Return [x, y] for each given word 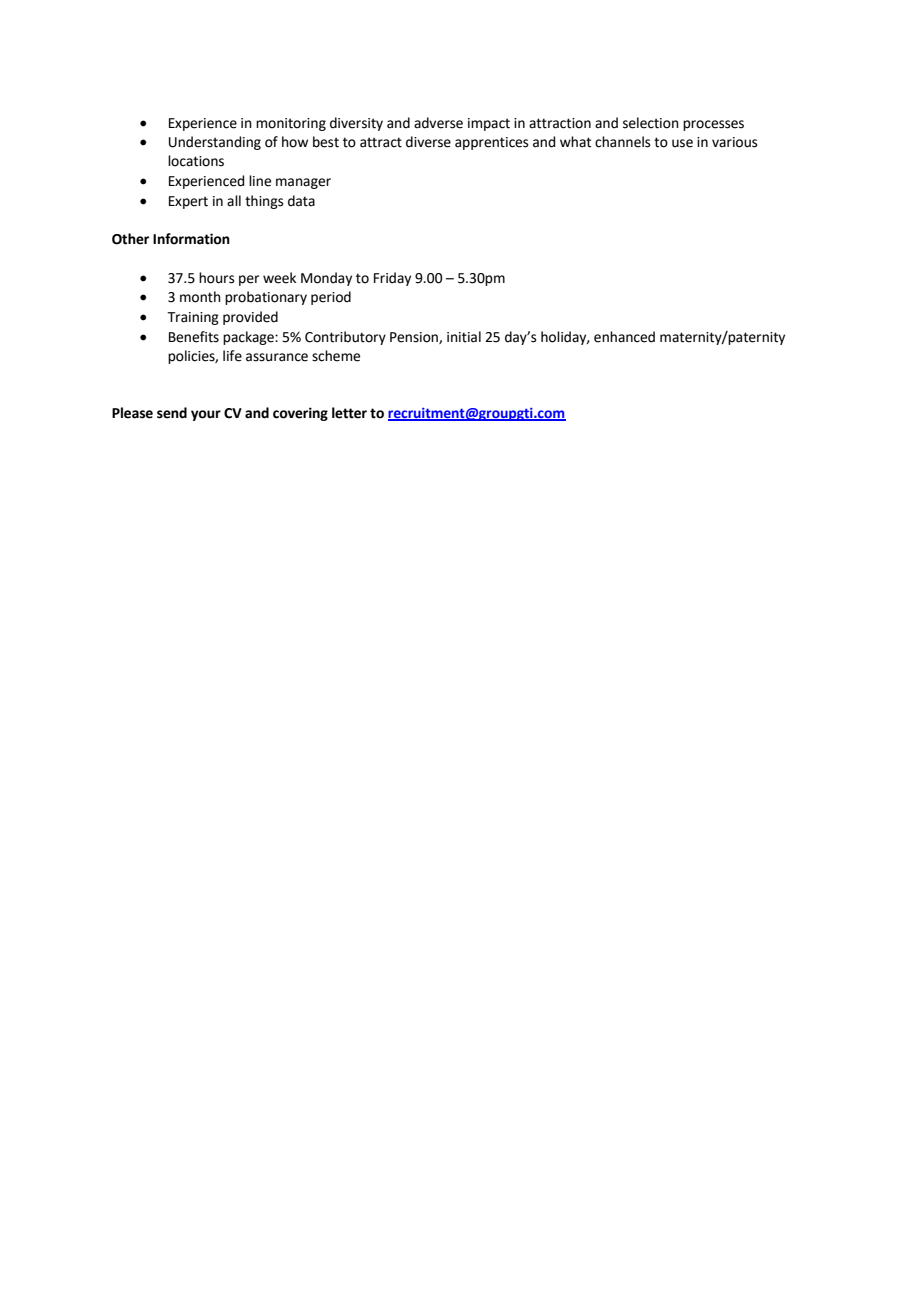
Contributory [345, 338]
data [301, 201]
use [682, 143]
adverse [438, 123]
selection [651, 123]
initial [464, 337]
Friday [392, 279]
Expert [188, 202]
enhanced [624, 337]
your [206, 415]
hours [217, 278]
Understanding [215, 143]
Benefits [194, 337]
